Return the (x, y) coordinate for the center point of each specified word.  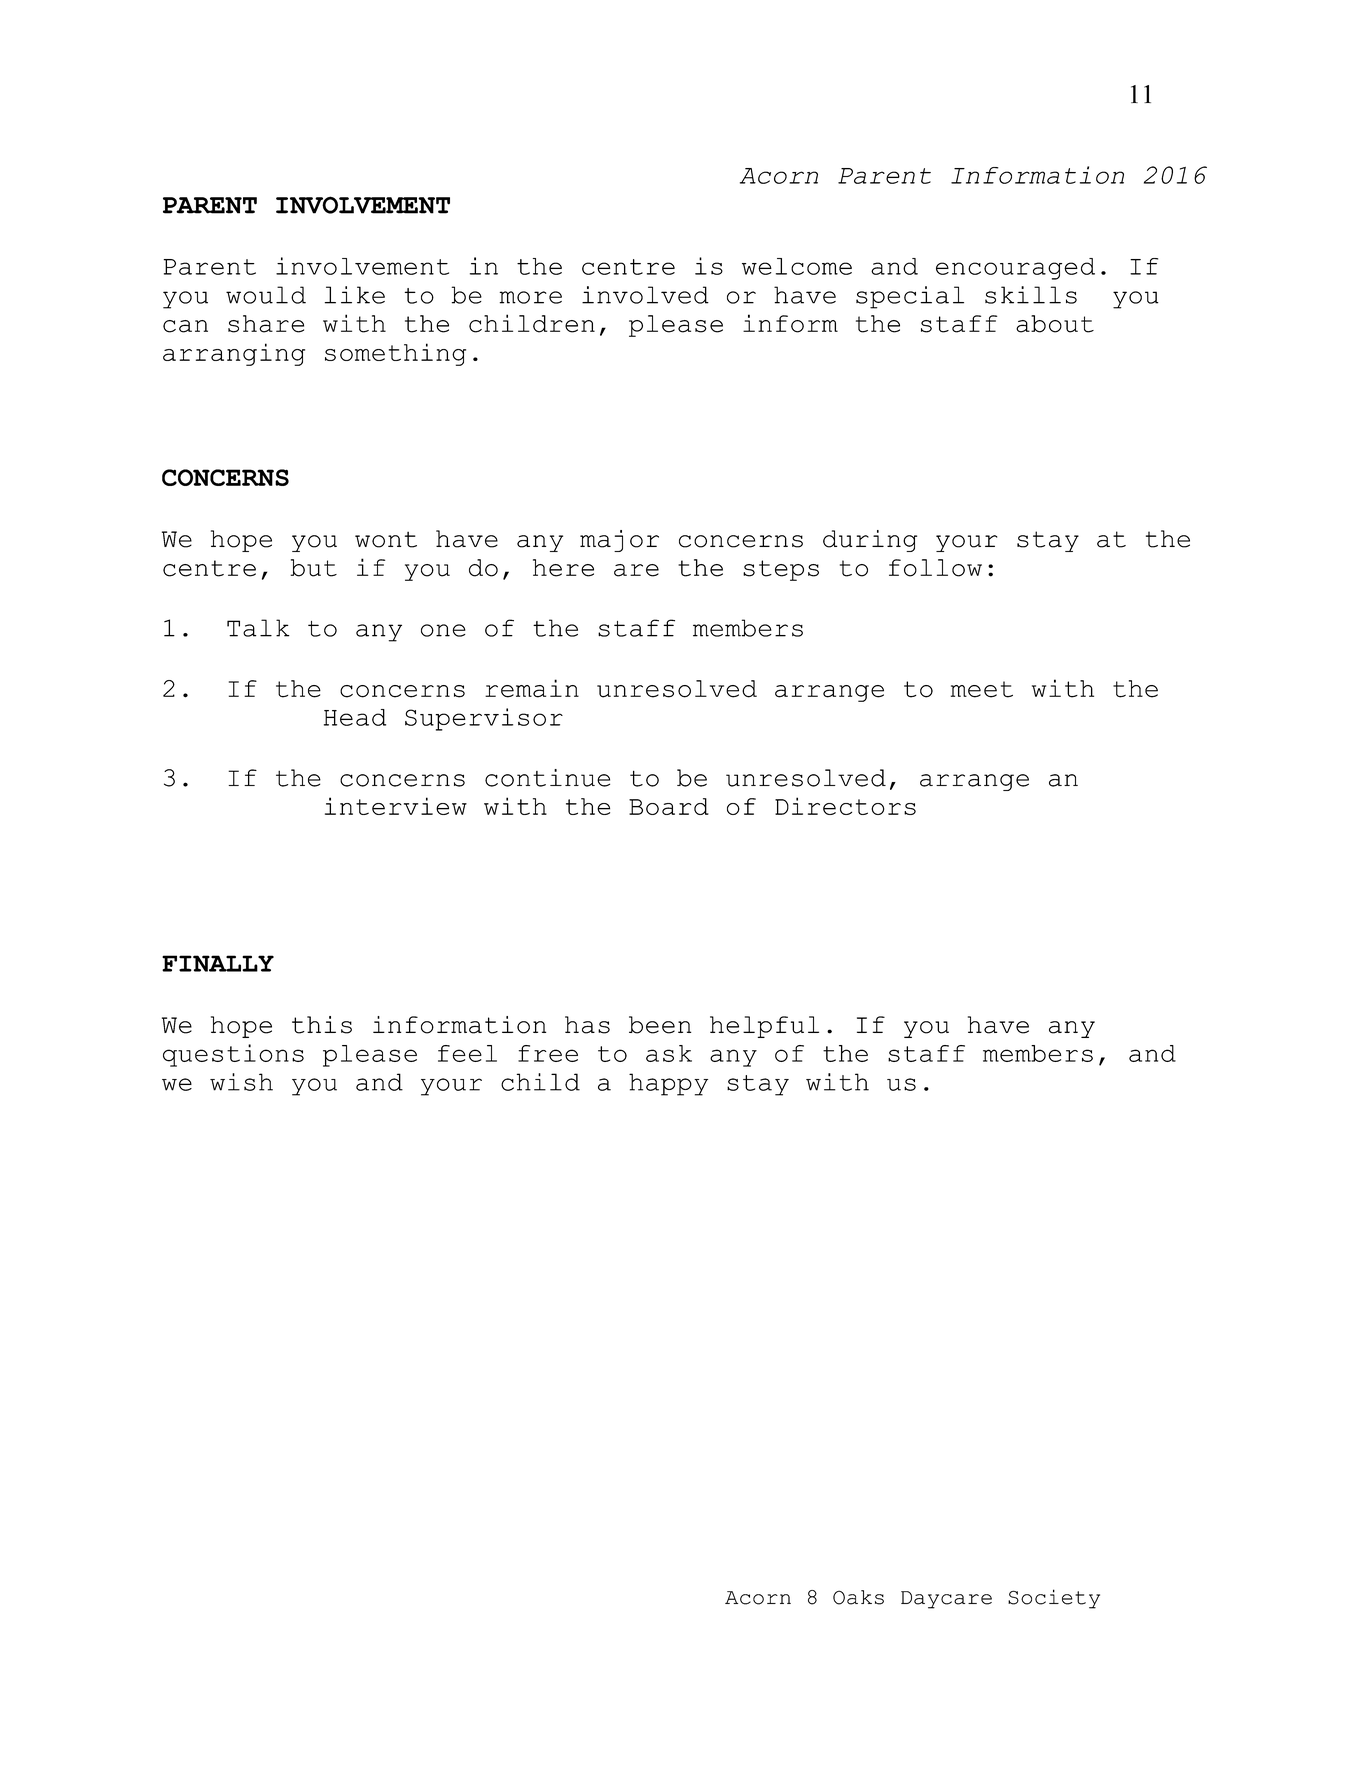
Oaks (858, 1597)
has (587, 1025)
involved (645, 295)
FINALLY (218, 963)
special (910, 297)
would (266, 295)
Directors (845, 806)
